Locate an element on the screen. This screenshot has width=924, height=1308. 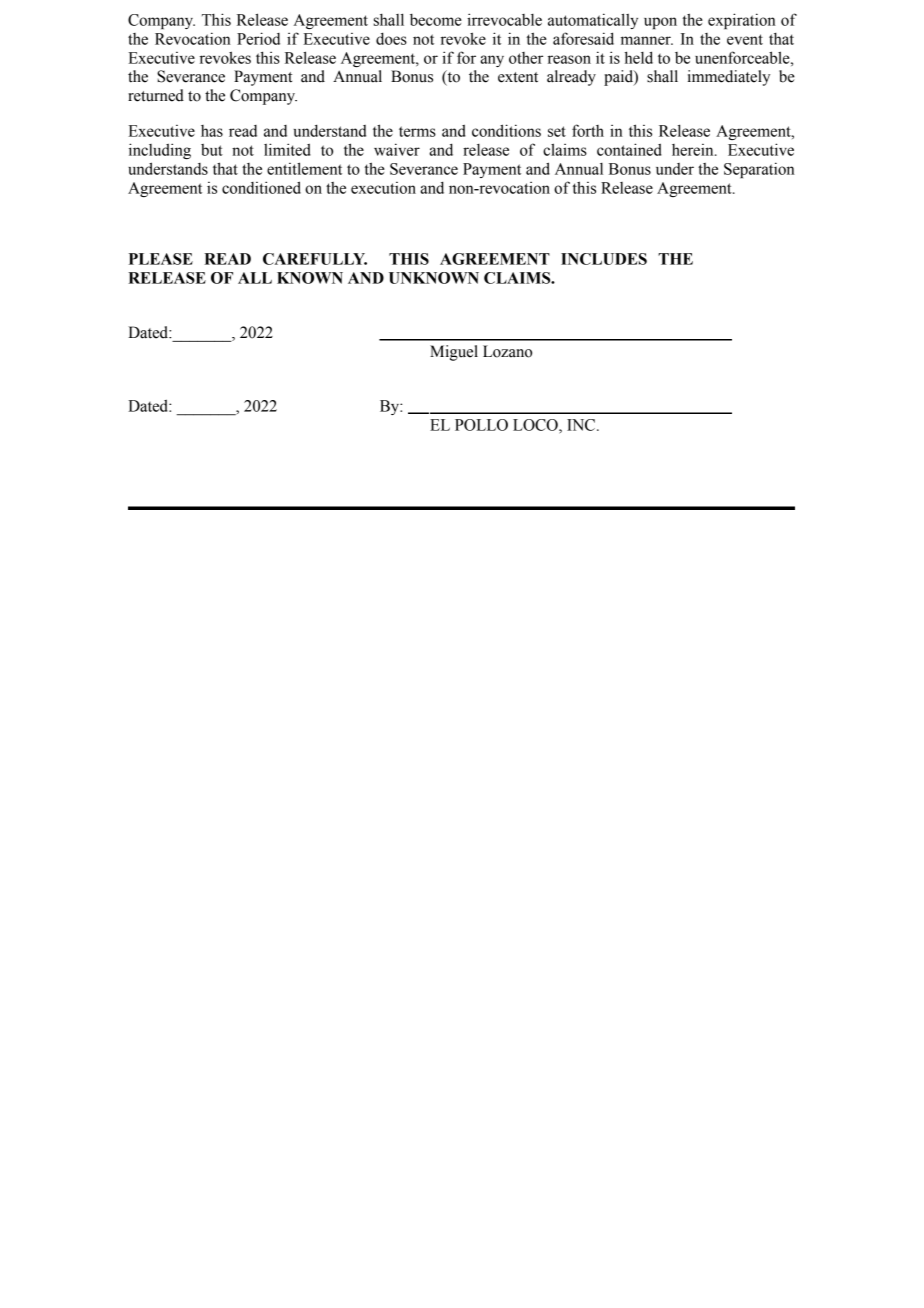
POLLO is located at coordinates (481, 425).
